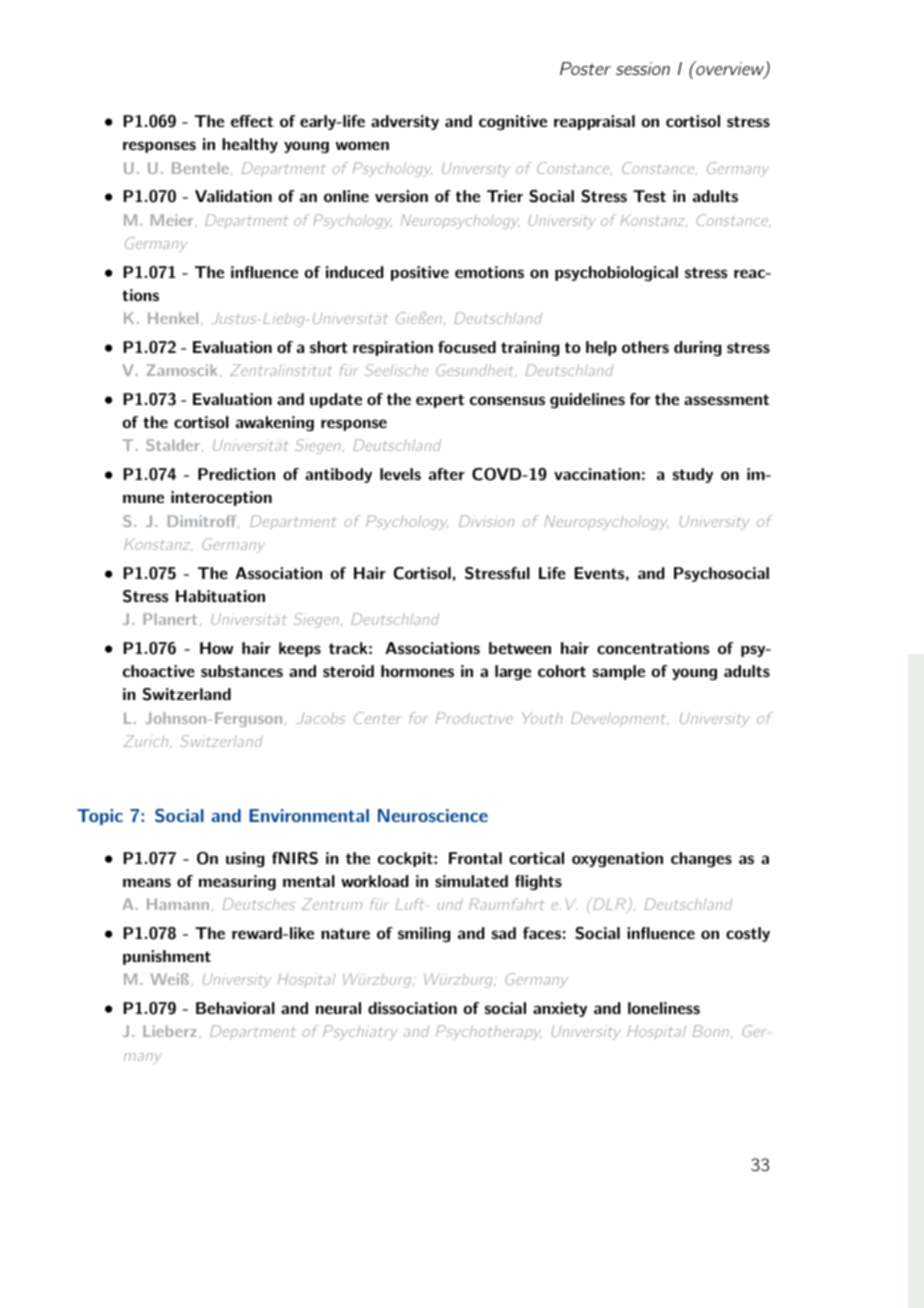  I want to click on session, so click(643, 68).
